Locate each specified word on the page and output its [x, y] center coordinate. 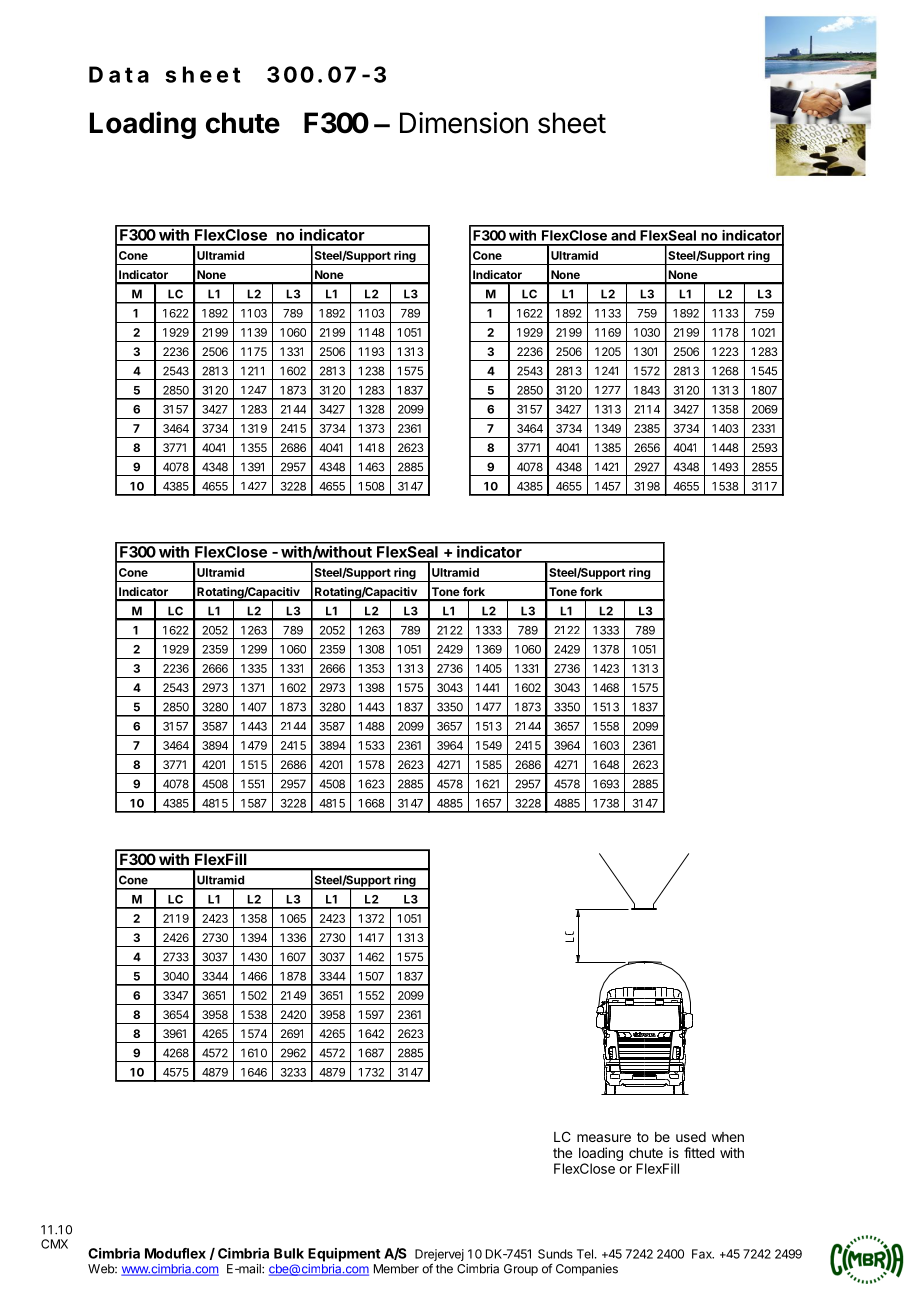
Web [102, 1269]
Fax [703, 1254]
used [691, 1137]
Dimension [464, 123]
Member [396, 1269]
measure [604, 1138]
